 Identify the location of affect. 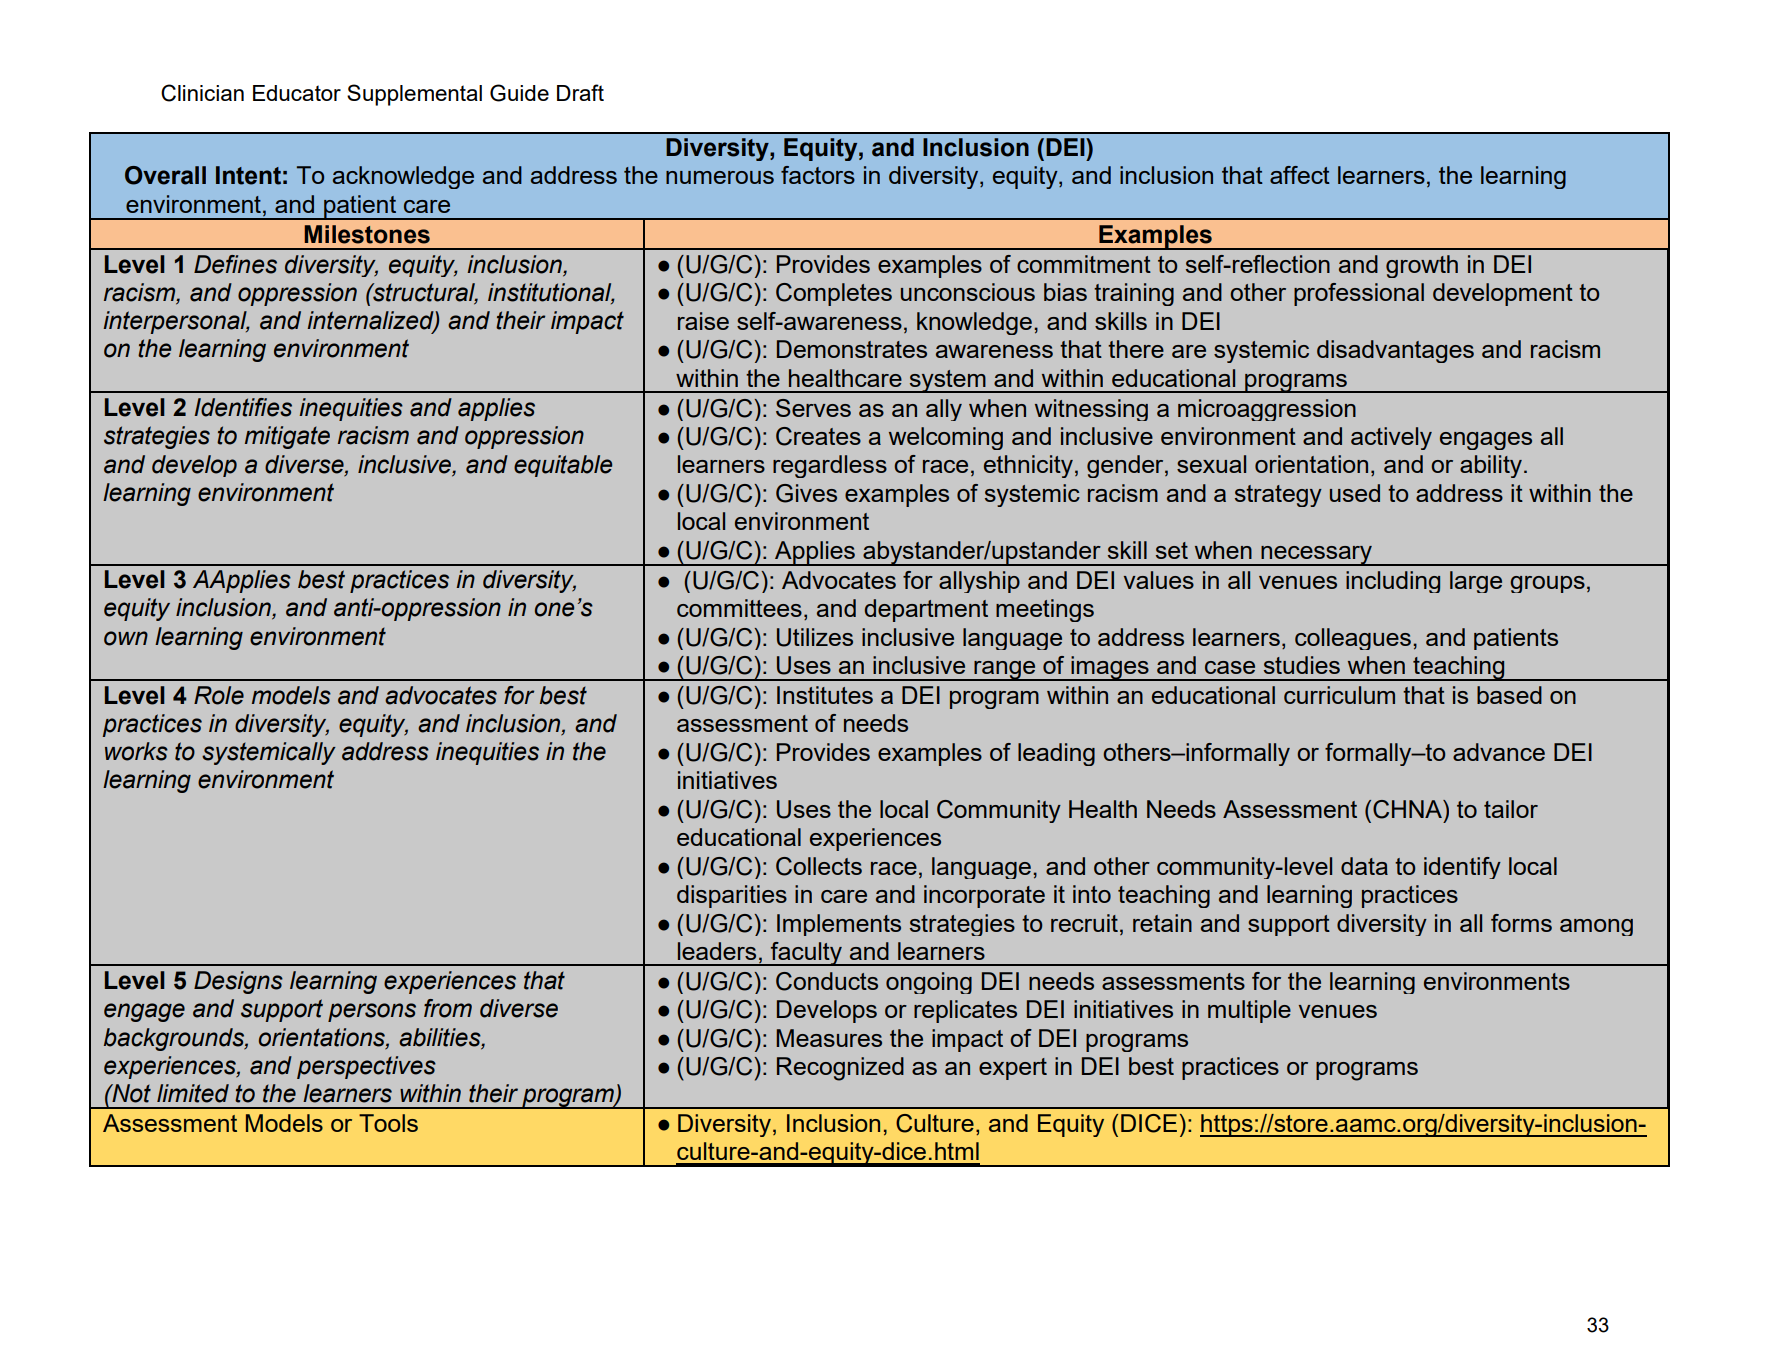
(1300, 175).
